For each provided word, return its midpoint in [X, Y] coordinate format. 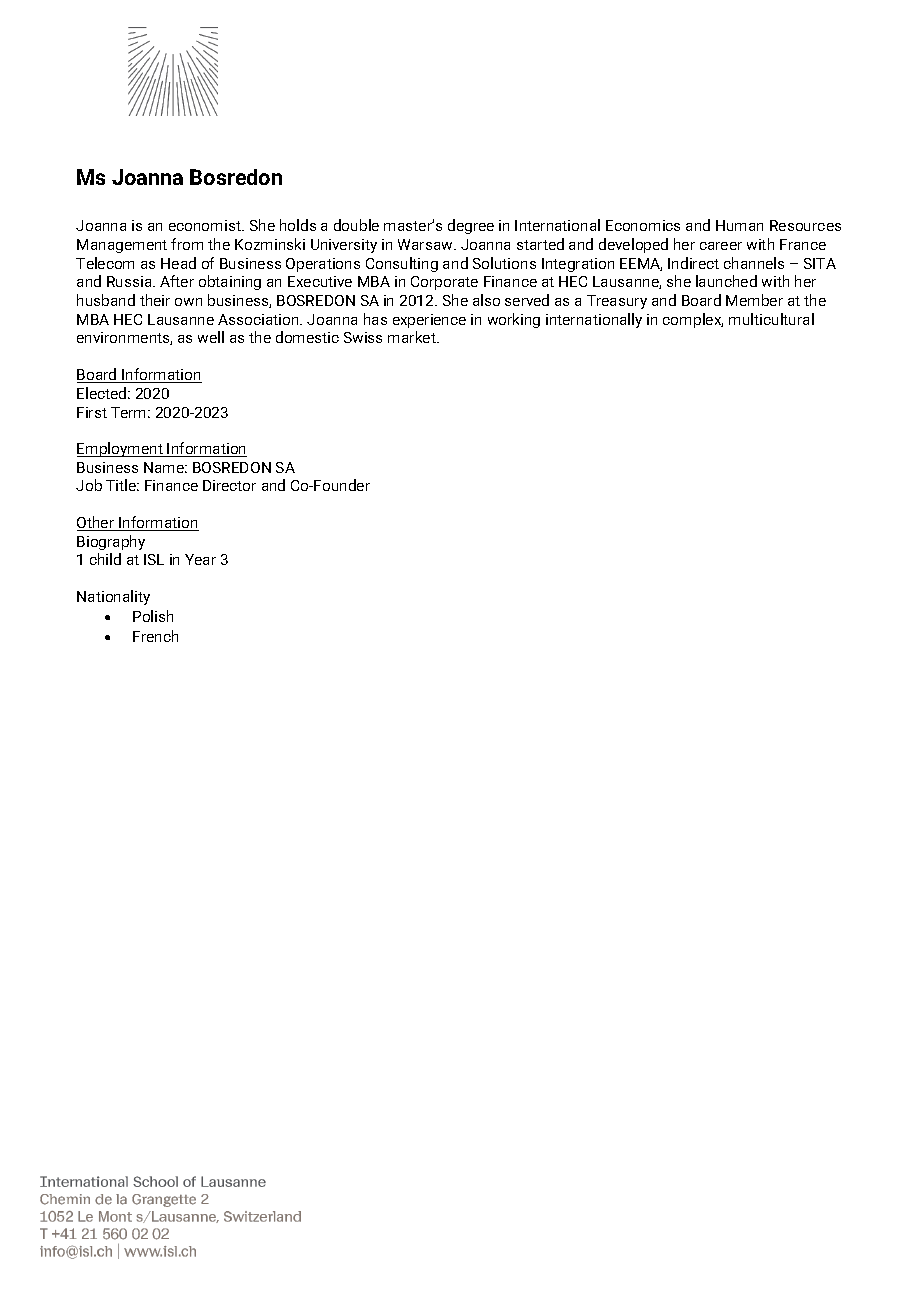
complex [693, 320]
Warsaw [426, 244]
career [721, 246]
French [155, 636]
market [413, 337]
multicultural [771, 319]
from [187, 244]
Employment [121, 449]
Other [97, 523]
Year [200, 559]
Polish [153, 616]
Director [229, 485]
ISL [154, 559]
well [211, 337]
